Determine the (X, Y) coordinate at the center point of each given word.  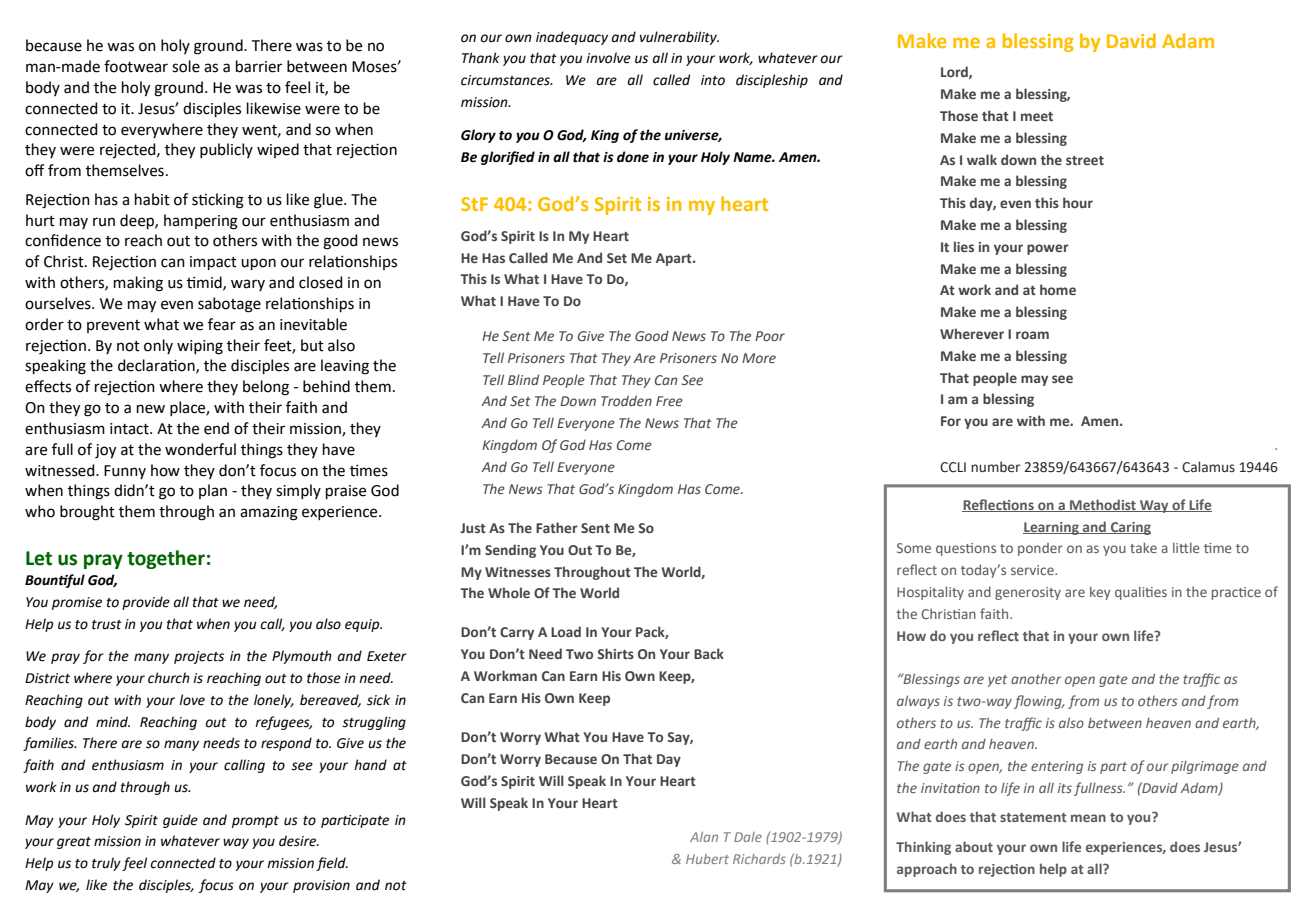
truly (106, 864)
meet (1037, 116)
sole (186, 66)
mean (1088, 818)
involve (608, 58)
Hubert (707, 859)
